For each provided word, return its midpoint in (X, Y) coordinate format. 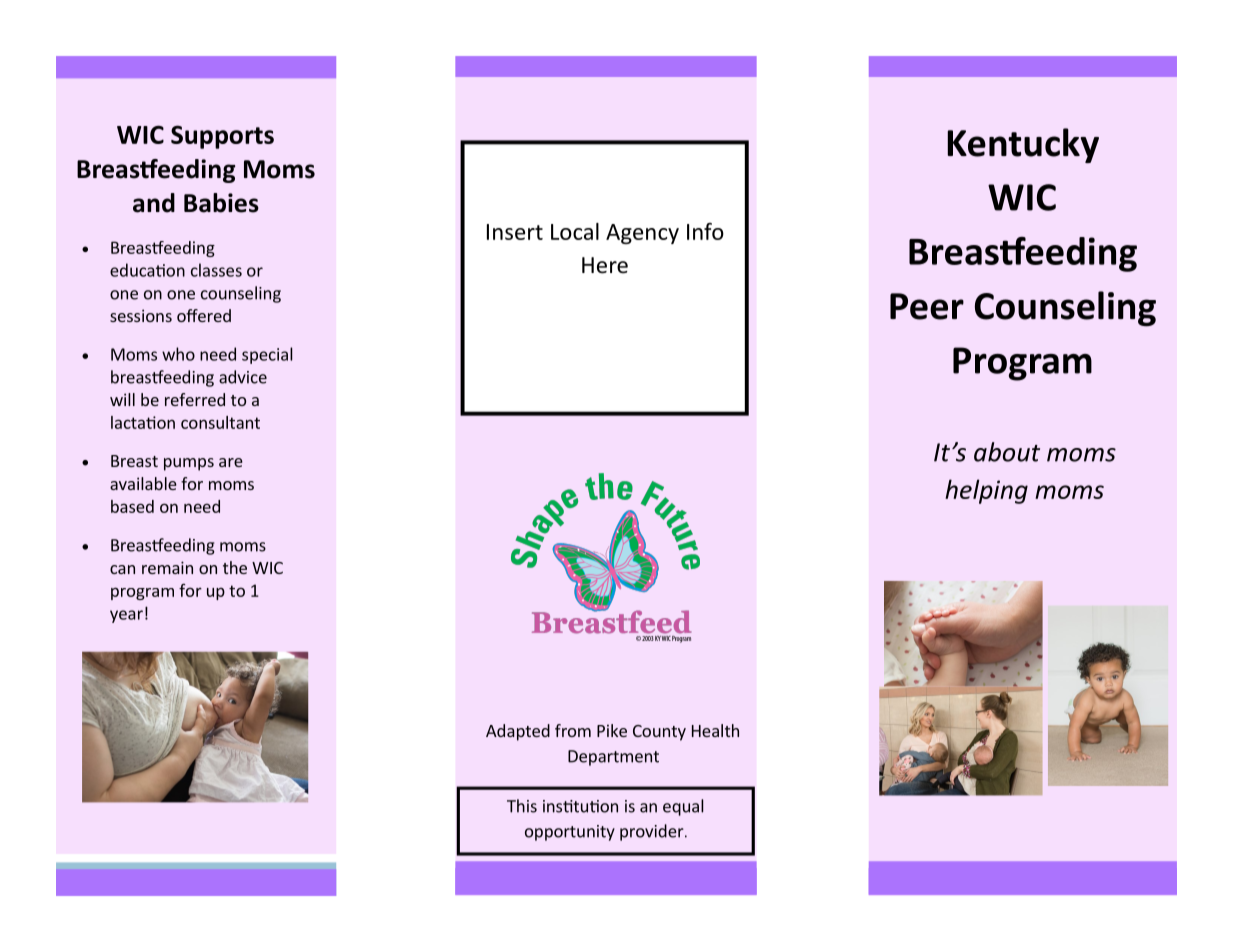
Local (575, 231)
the (235, 567)
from (573, 730)
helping (986, 491)
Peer (927, 306)
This (522, 806)
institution (580, 806)
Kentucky (1023, 145)
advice (243, 377)
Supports (222, 137)
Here (605, 265)
